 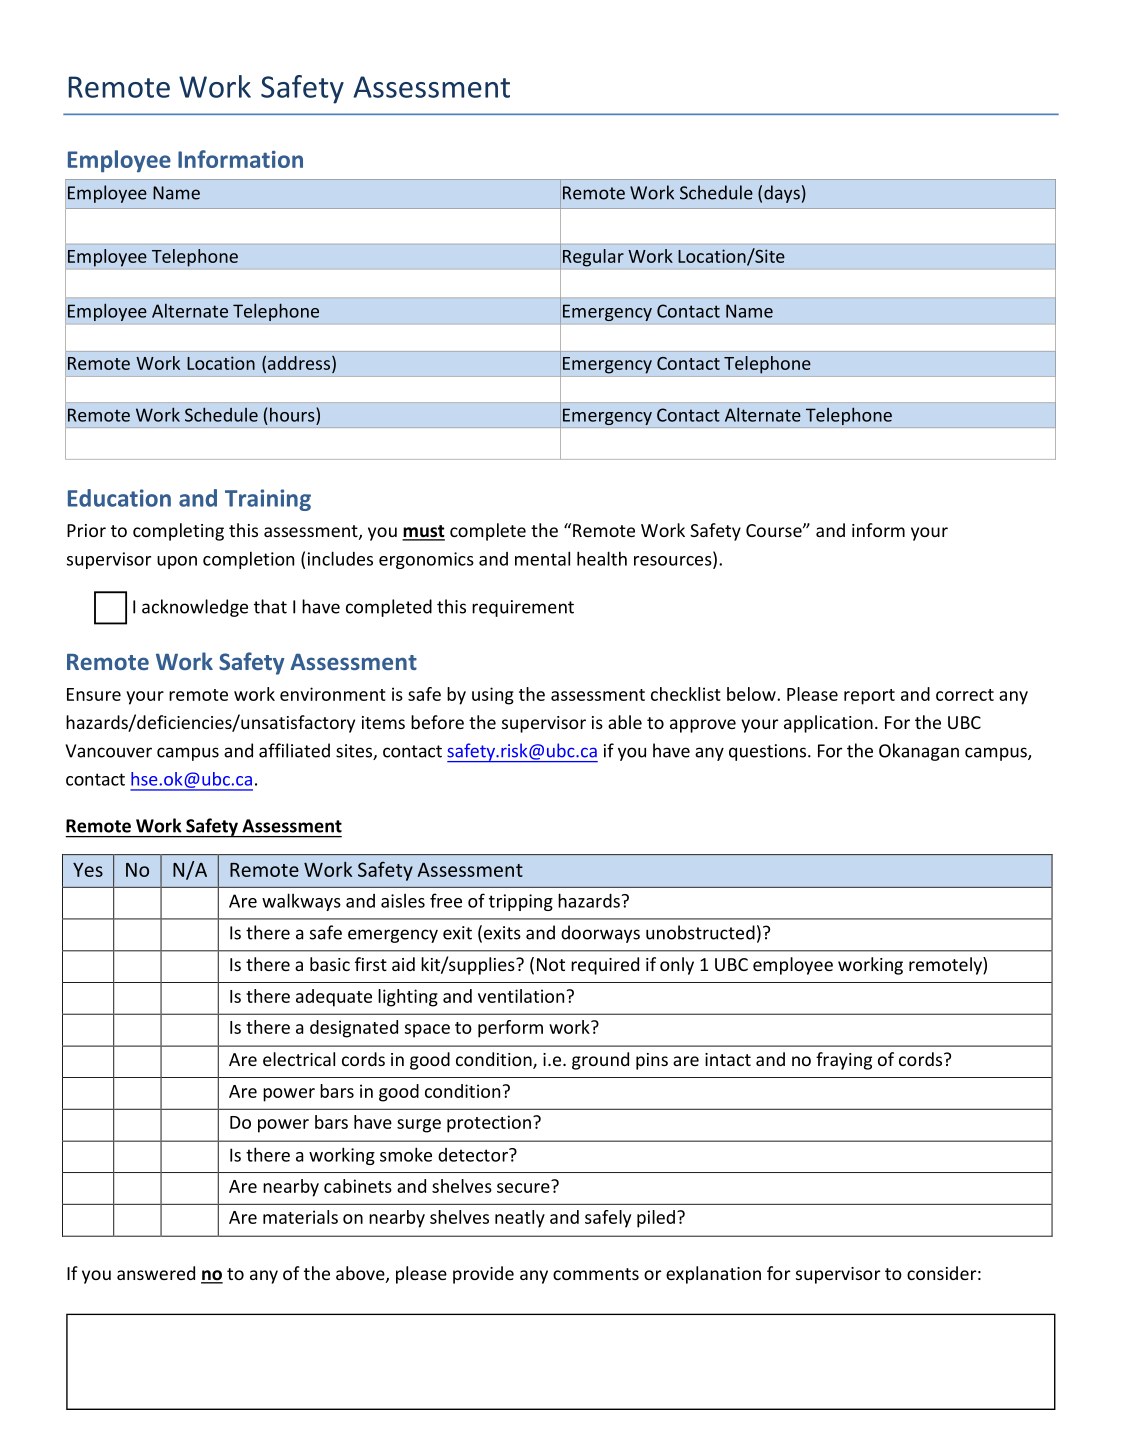 What do you see at coordinates (782, 194) in the image?
I see `days` at bounding box center [782, 194].
